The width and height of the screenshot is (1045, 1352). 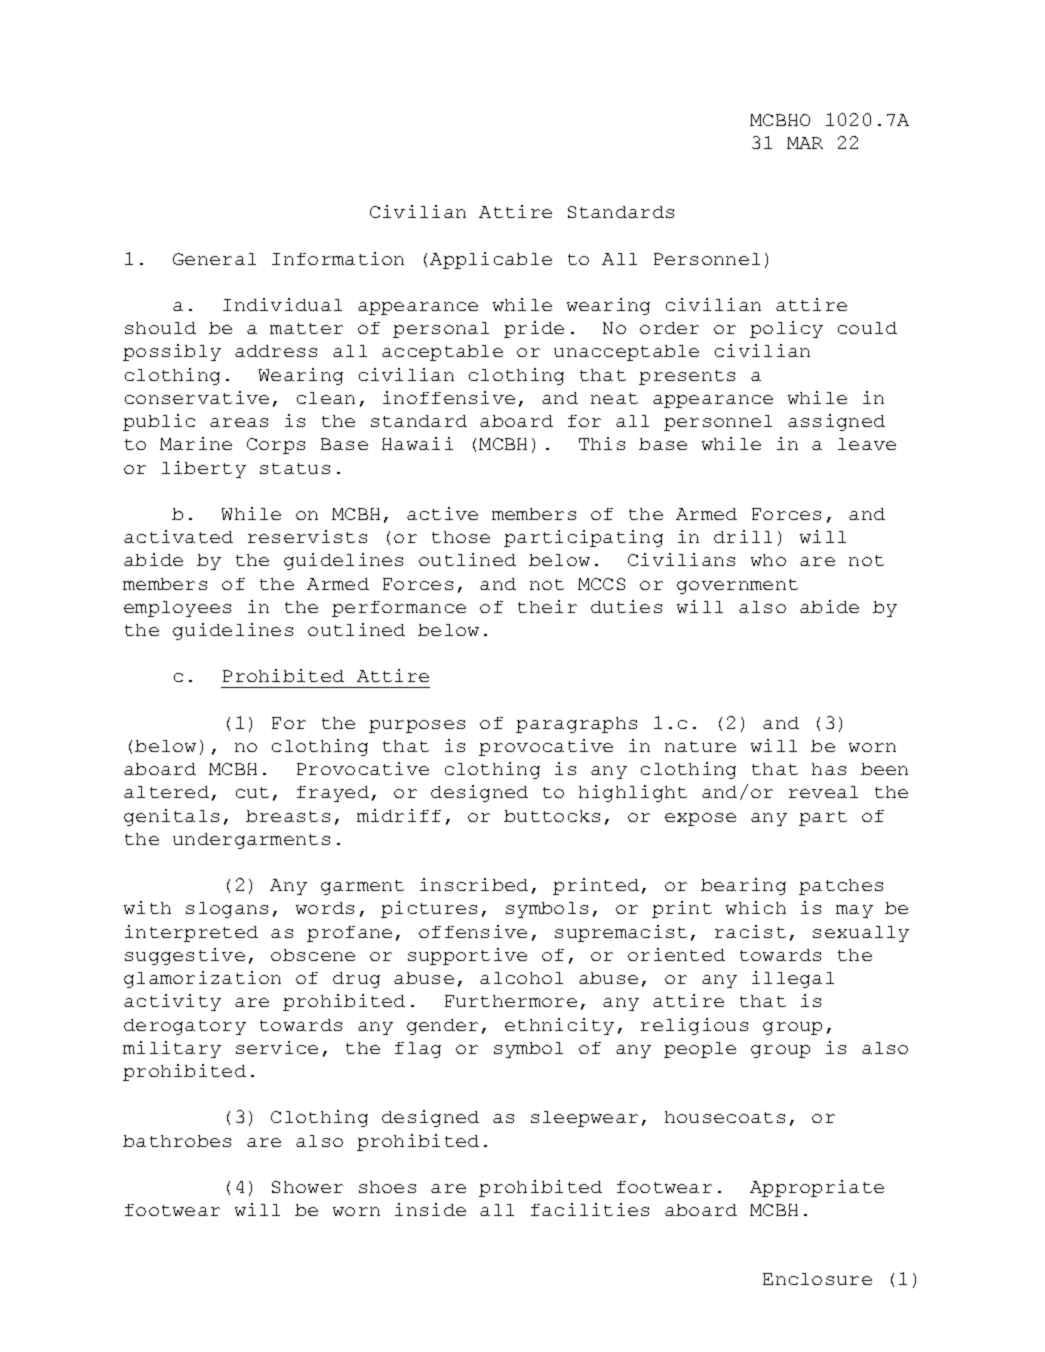 I want to click on Enclosure, so click(x=817, y=1279).
